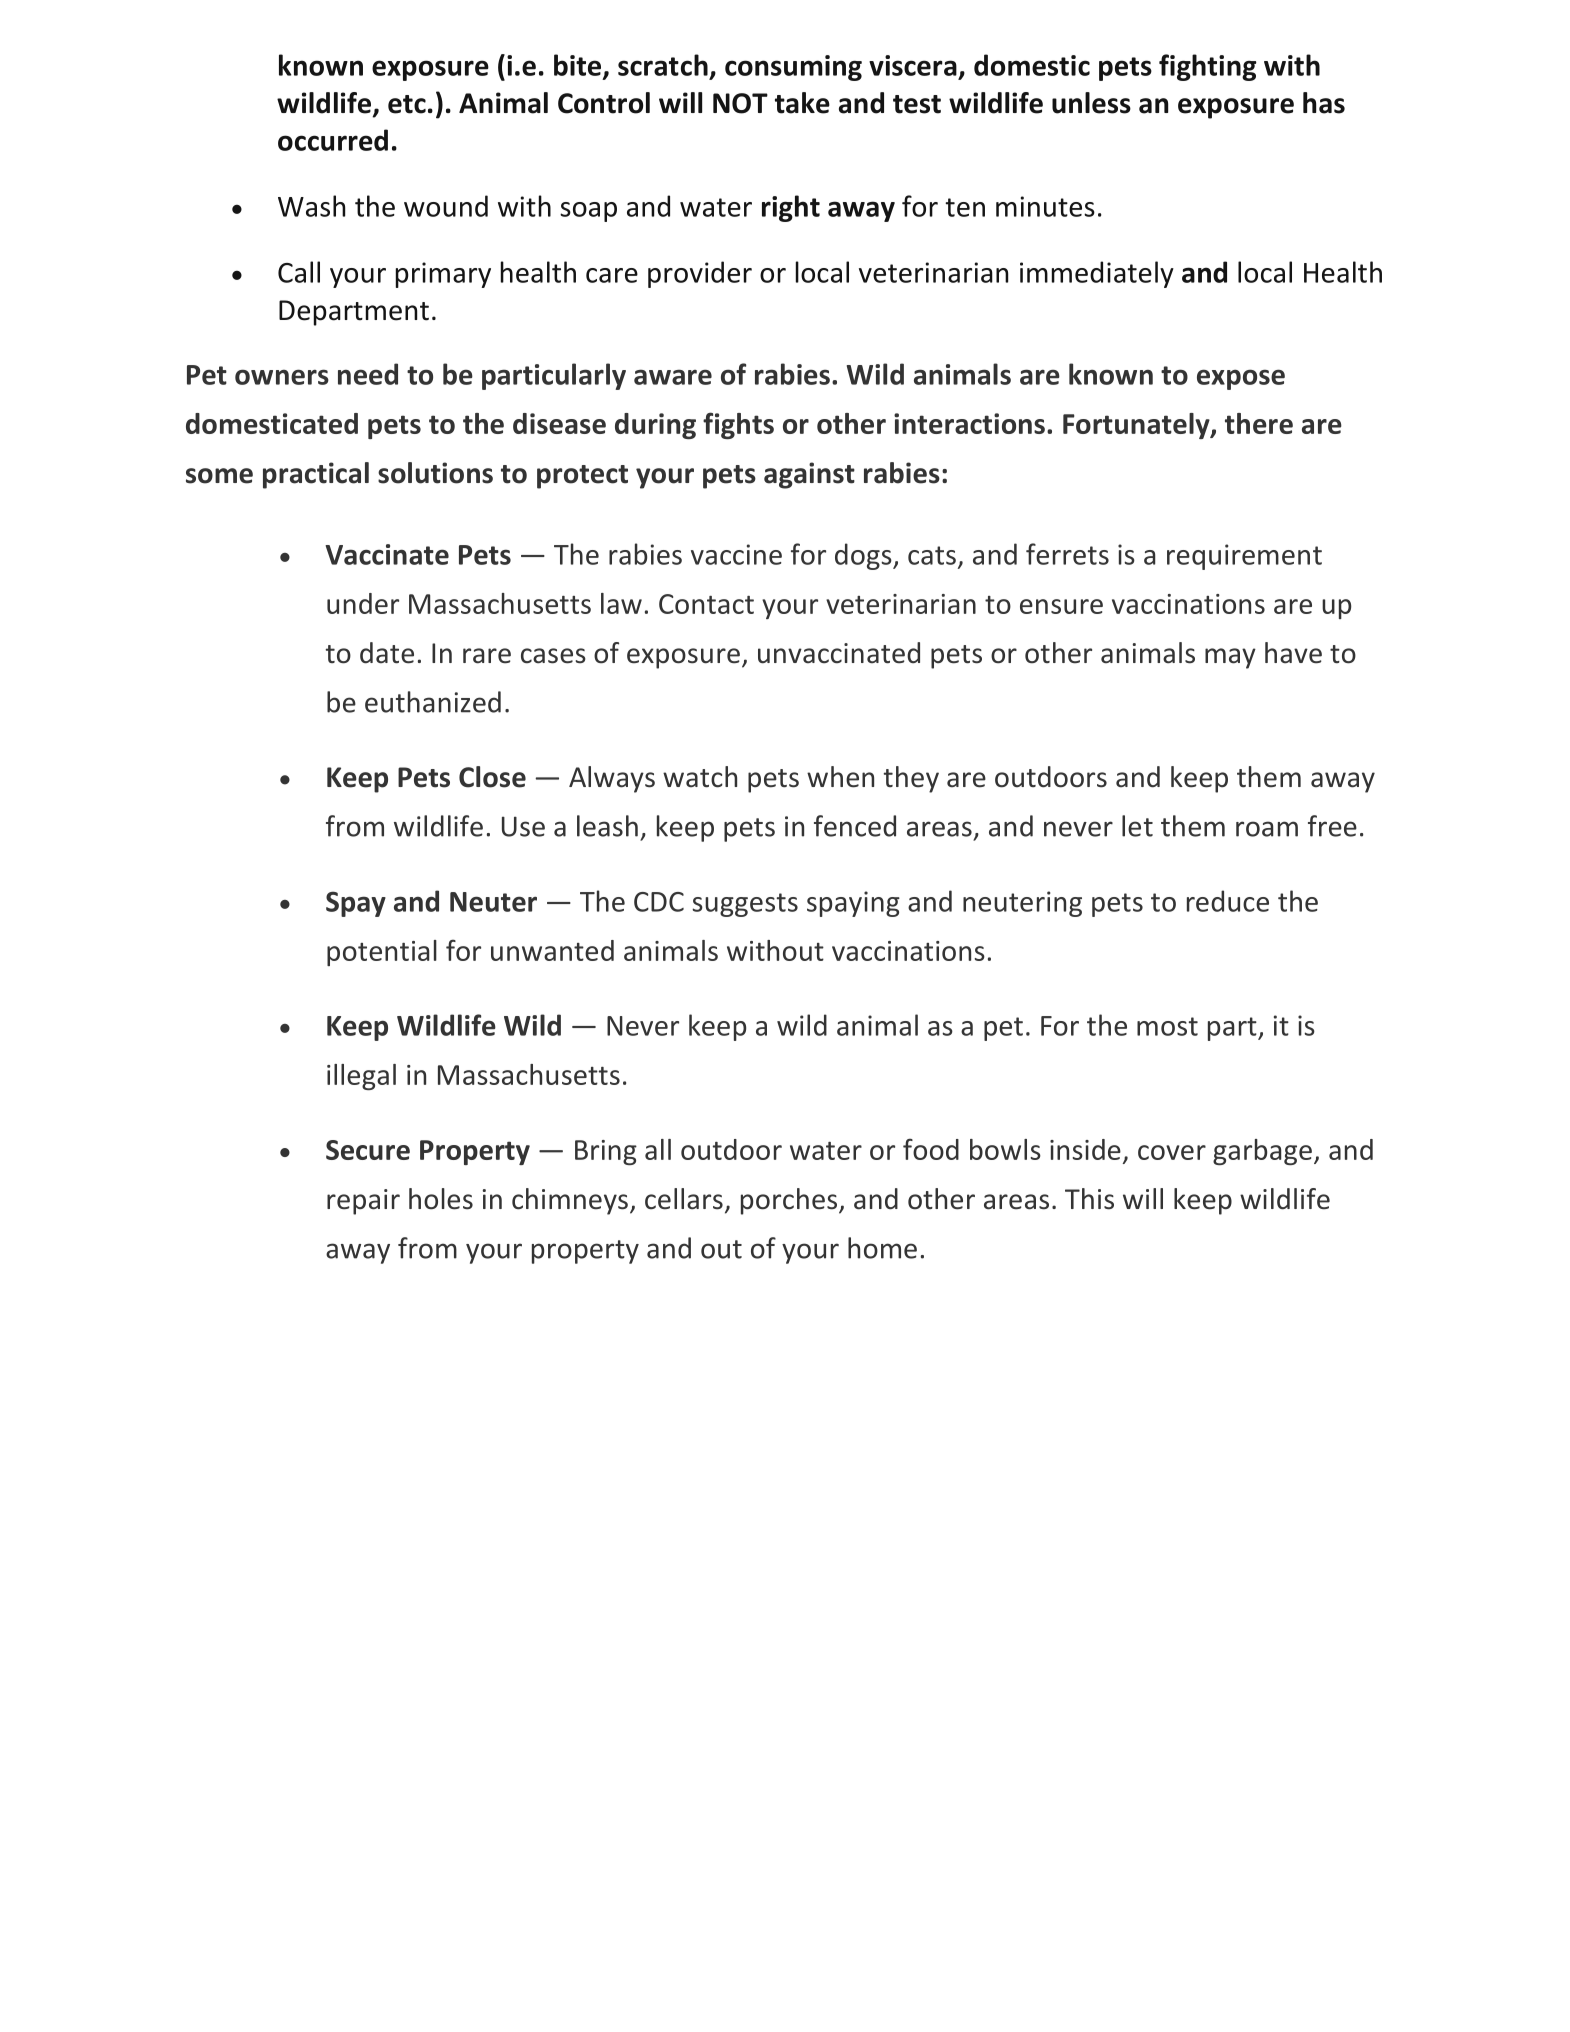 The image size is (1570, 2032). Describe the element at coordinates (790, 1201) in the image. I see `porches` at that location.
